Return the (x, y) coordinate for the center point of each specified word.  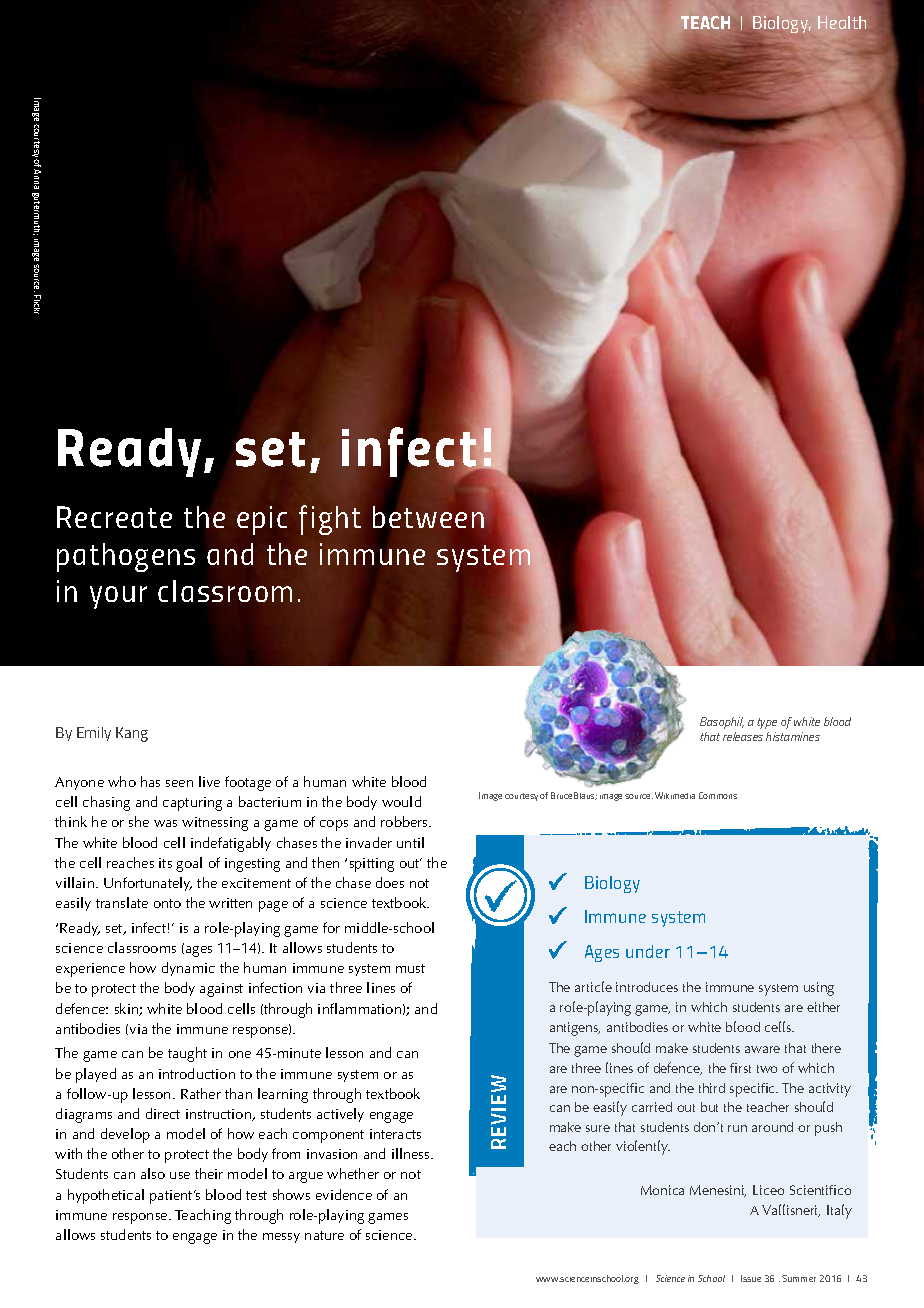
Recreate (114, 517)
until (410, 842)
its (165, 863)
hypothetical (106, 1196)
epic (262, 520)
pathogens (126, 557)
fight (330, 520)
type (767, 723)
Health (842, 22)
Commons (718, 795)
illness (412, 1153)
